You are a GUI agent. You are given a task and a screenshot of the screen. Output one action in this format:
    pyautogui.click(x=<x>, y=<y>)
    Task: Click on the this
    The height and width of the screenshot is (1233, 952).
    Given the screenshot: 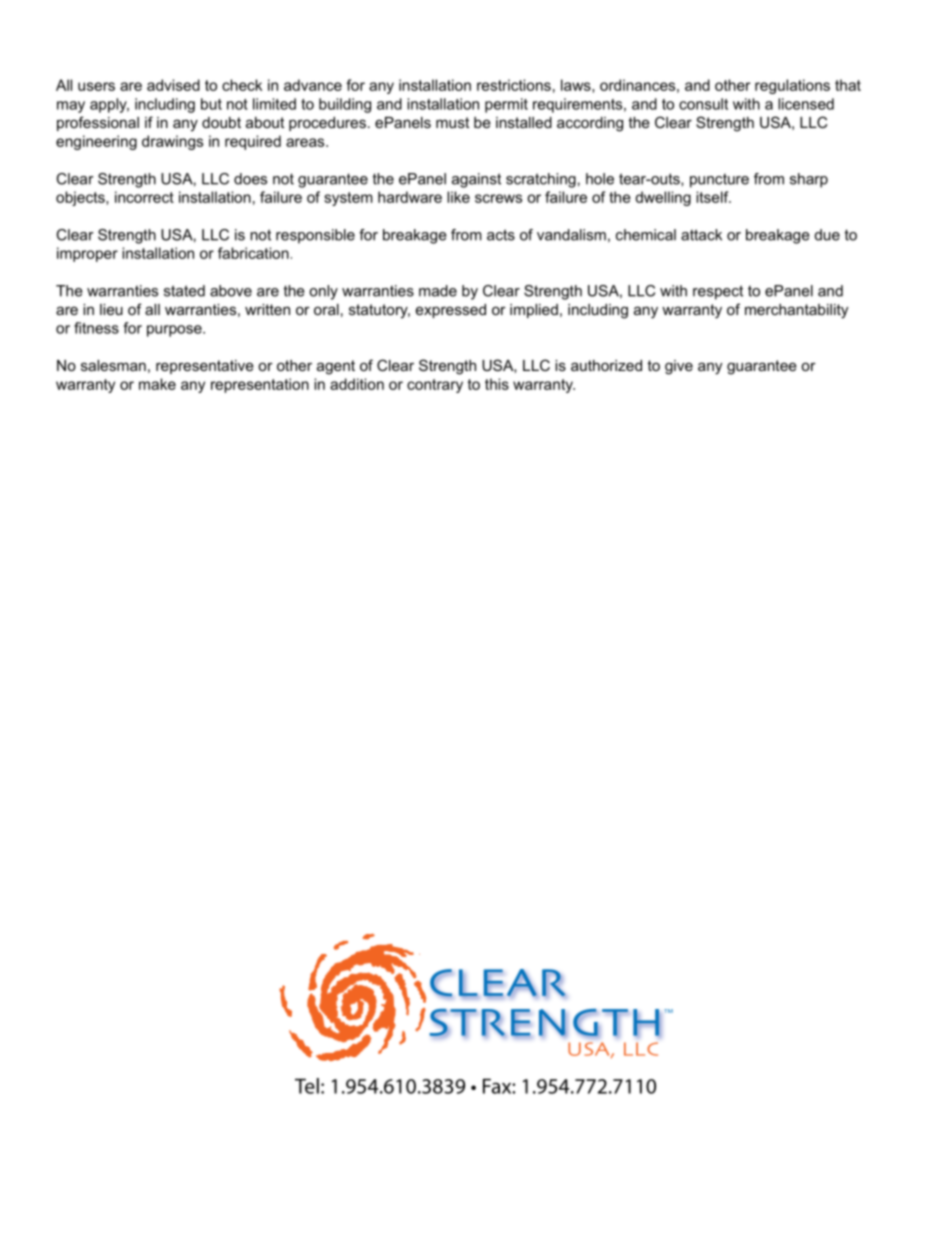 What is the action you would take?
    pyautogui.click(x=497, y=384)
